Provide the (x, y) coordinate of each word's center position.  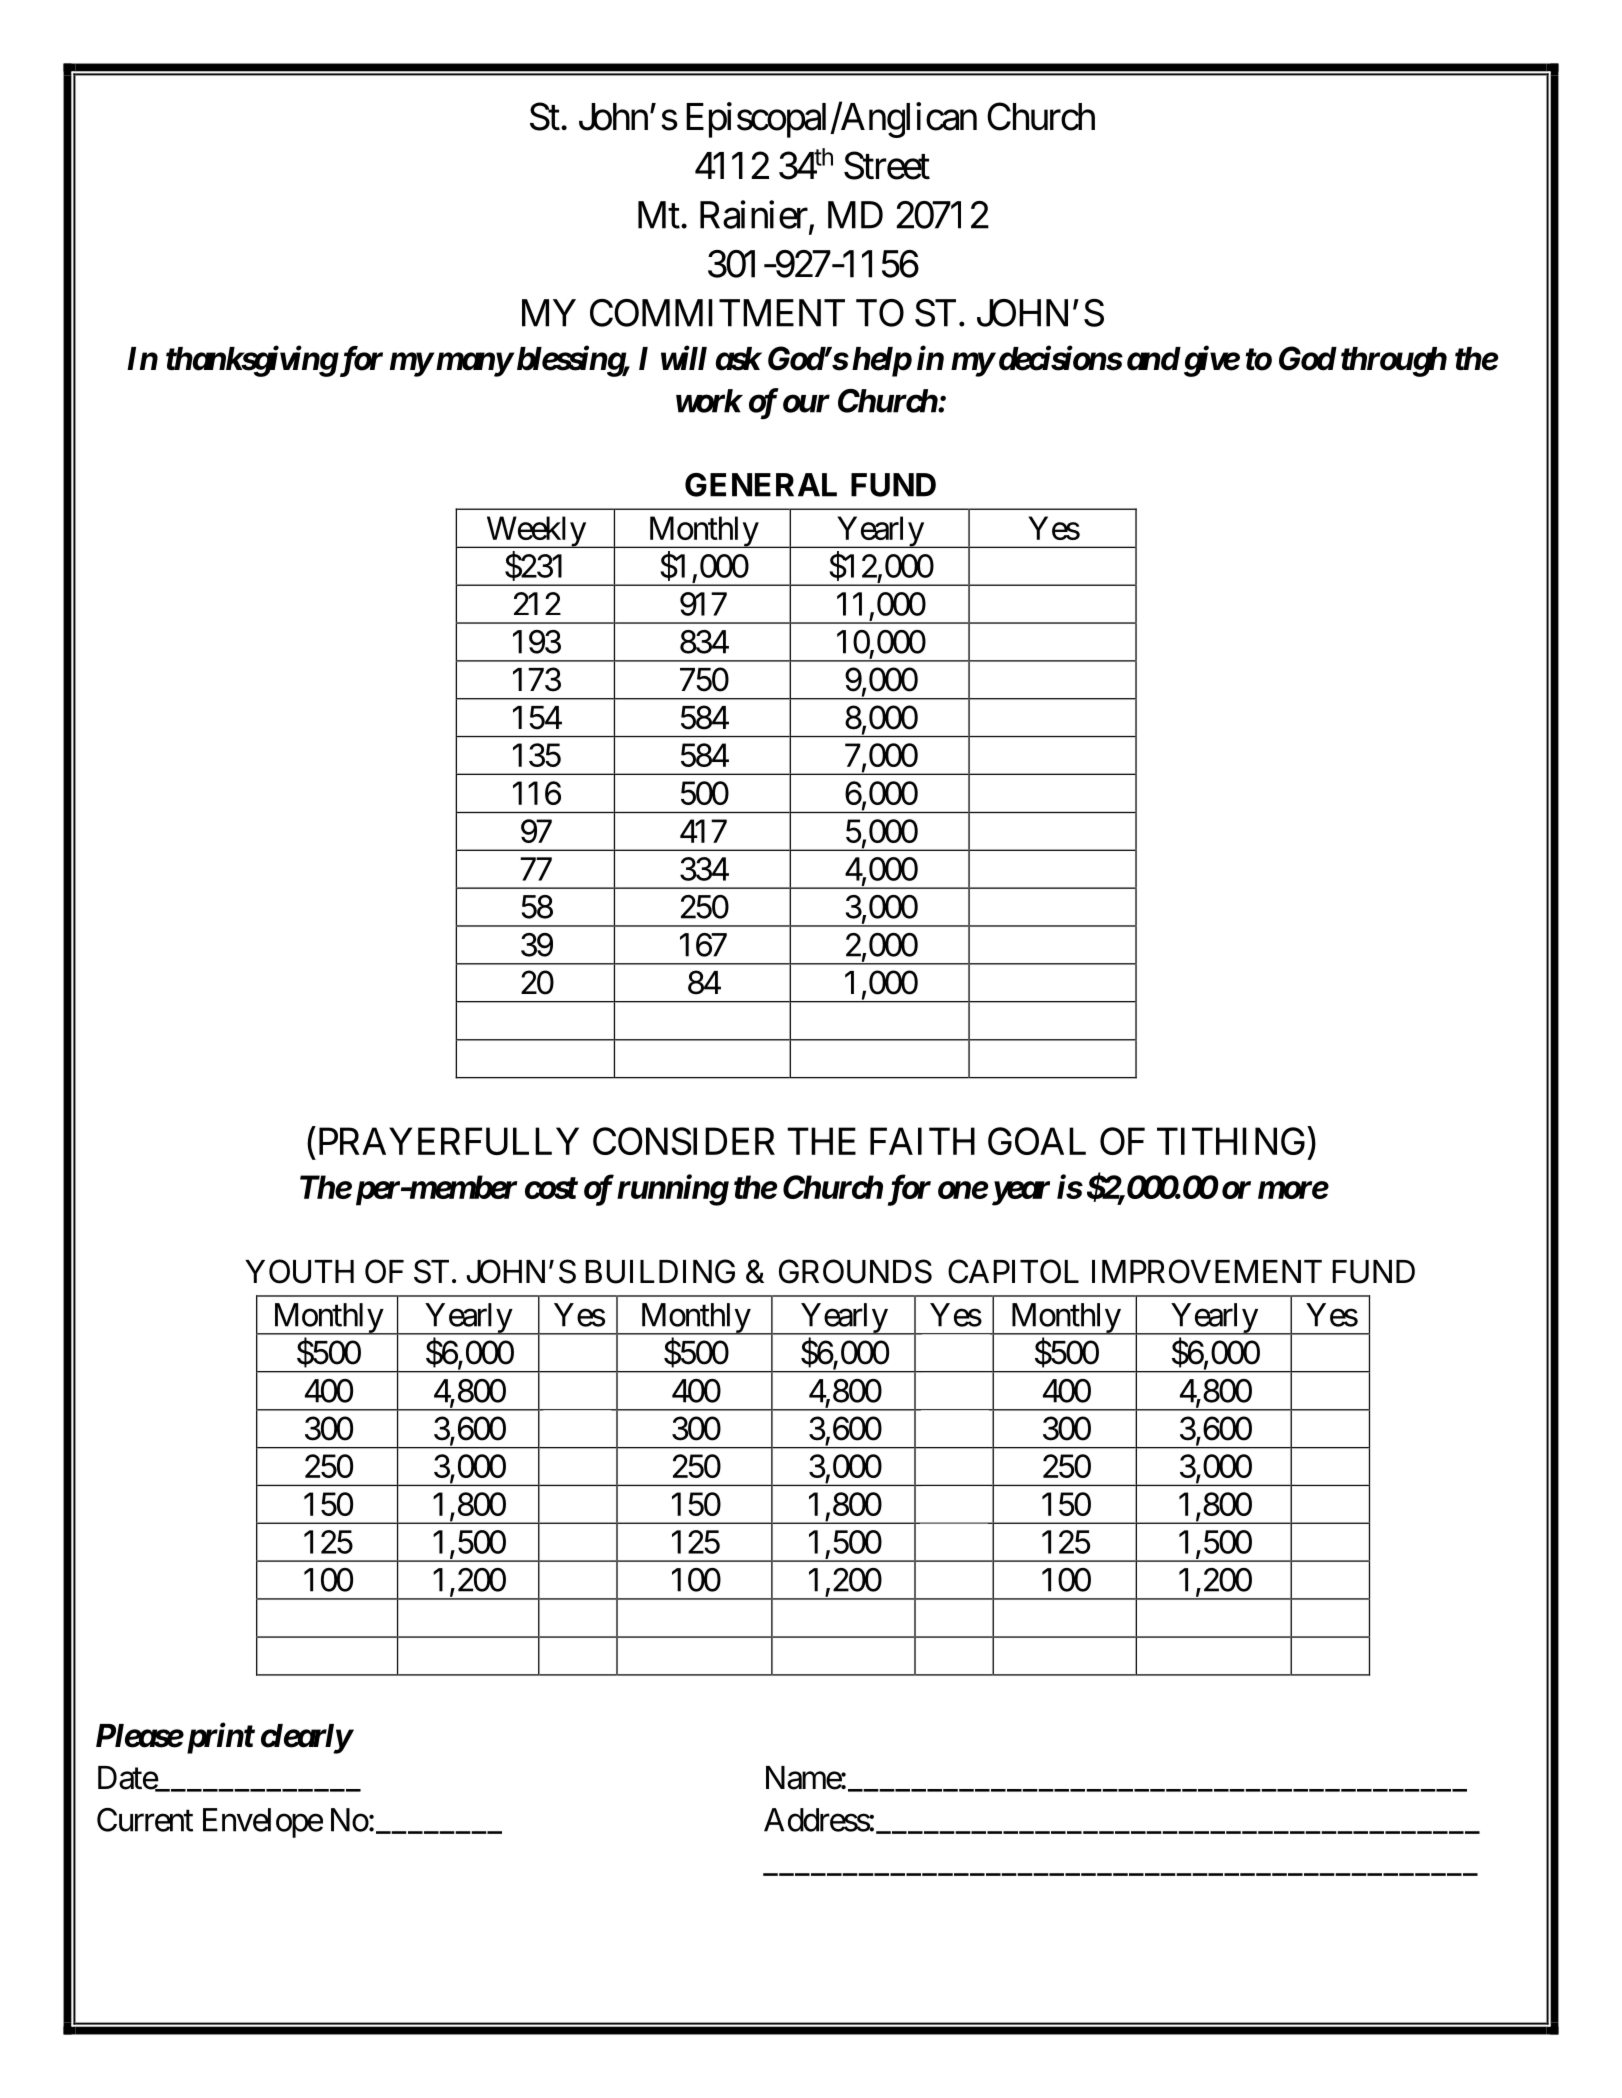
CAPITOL (1013, 1271)
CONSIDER (684, 1141)
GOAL (1037, 1141)
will (684, 357)
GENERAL (761, 485)
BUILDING (660, 1271)
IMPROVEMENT (1207, 1271)
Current (145, 1820)
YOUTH (299, 1271)
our (806, 404)
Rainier (754, 214)
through (1394, 362)
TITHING (1231, 1141)
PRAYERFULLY (446, 1142)
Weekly (535, 532)
